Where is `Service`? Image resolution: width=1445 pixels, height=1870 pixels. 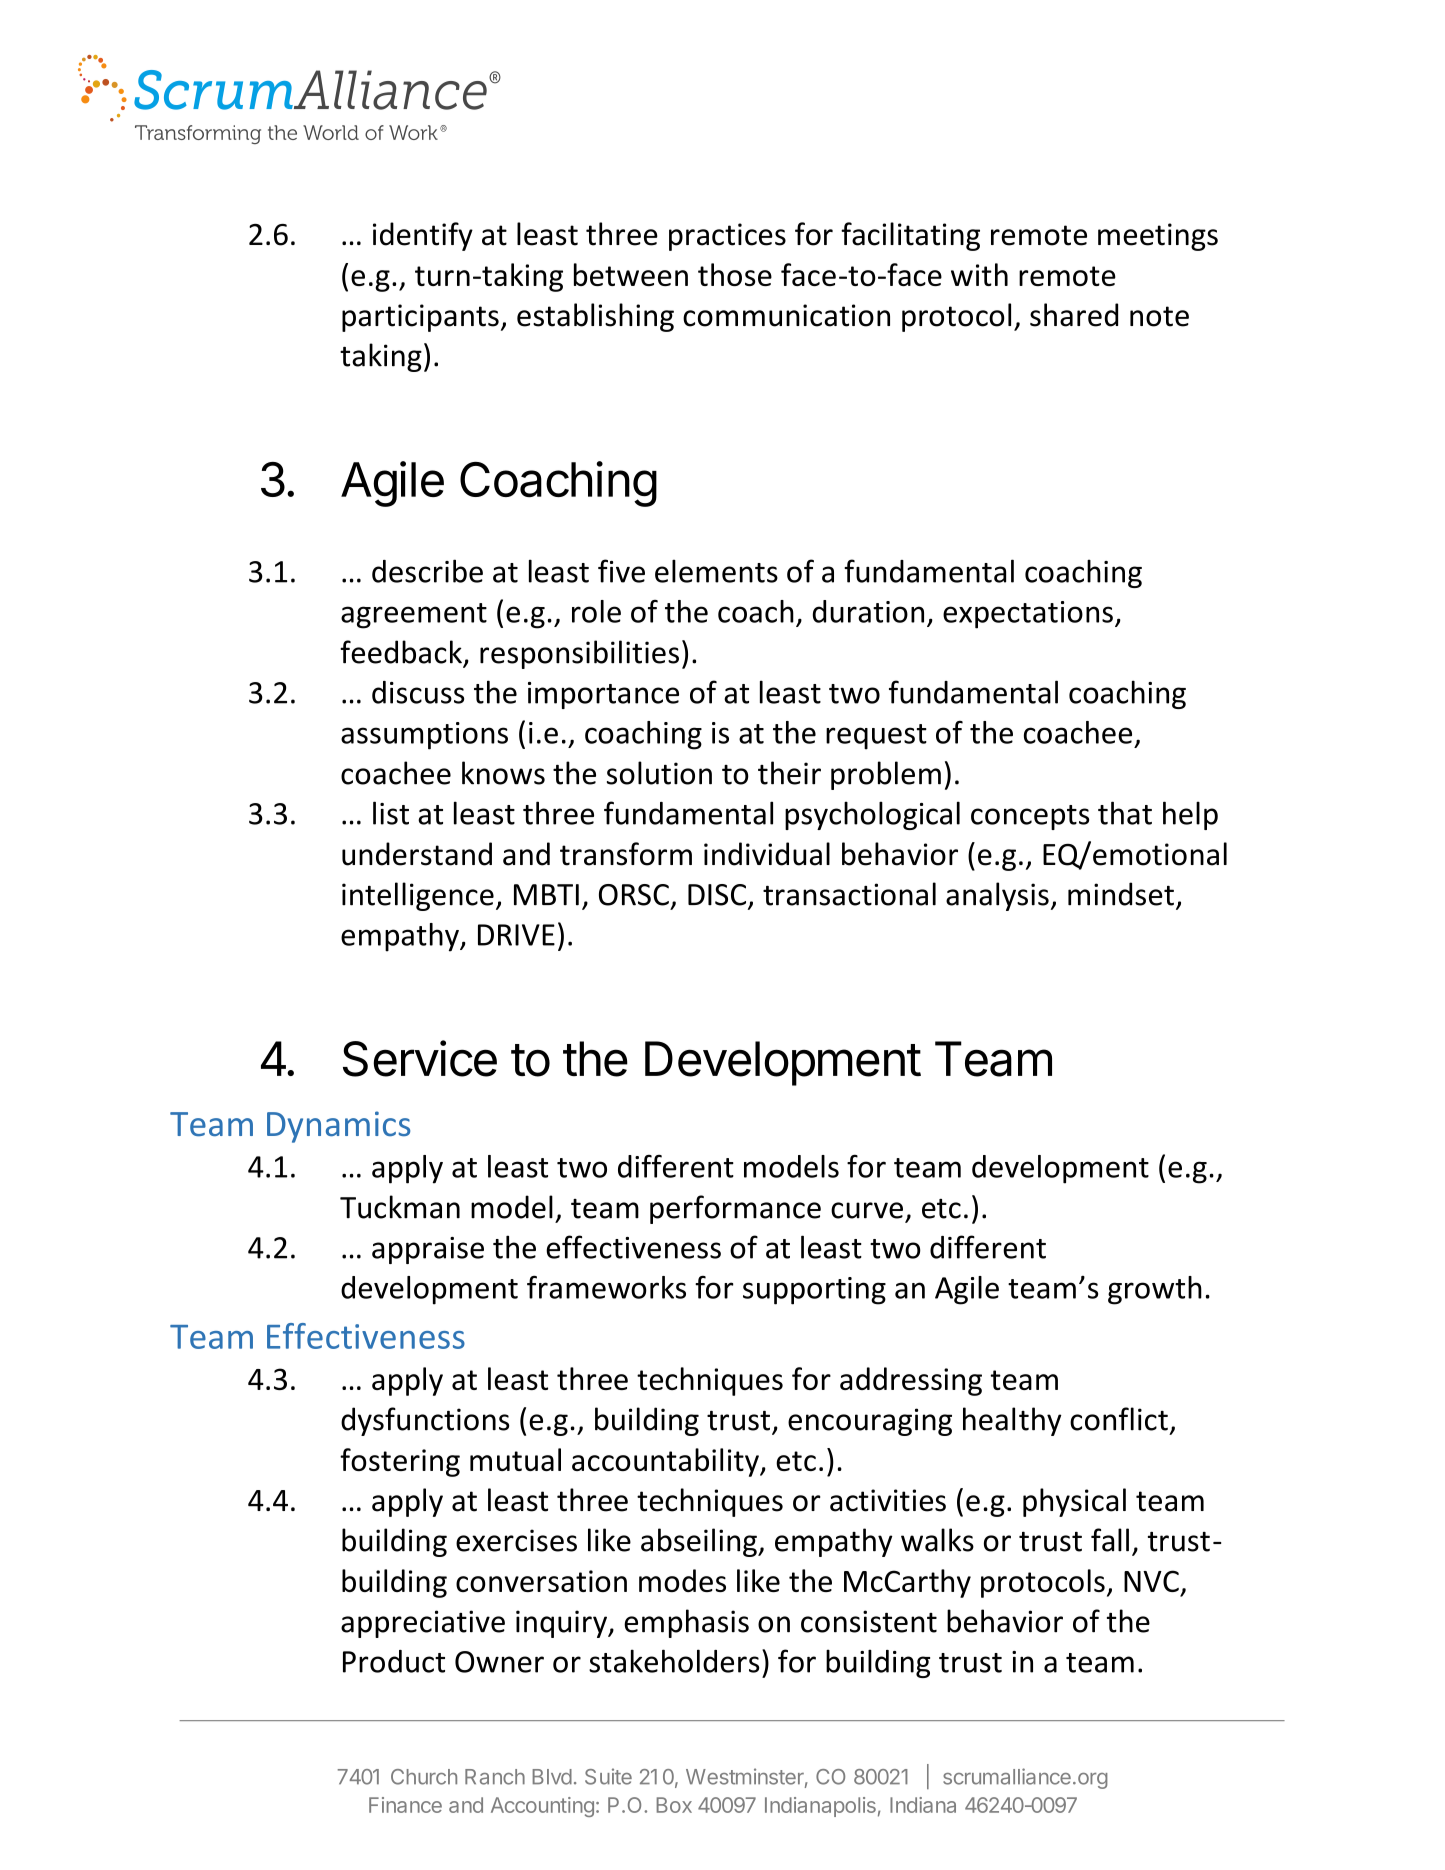
Service is located at coordinates (420, 1058).
